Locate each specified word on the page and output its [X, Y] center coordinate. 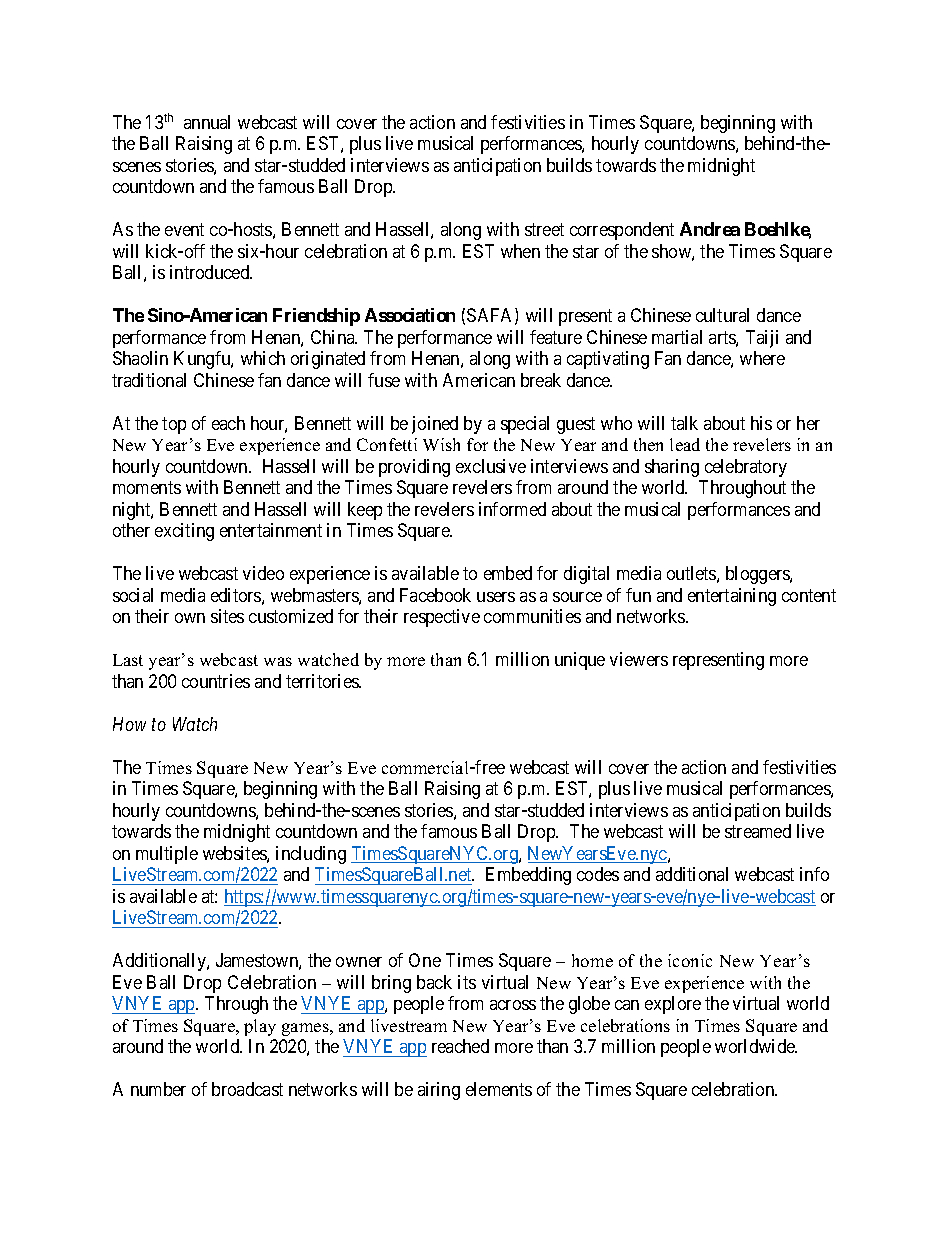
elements [499, 1089]
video [263, 573]
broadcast [247, 1089]
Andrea [710, 229]
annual [207, 122]
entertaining [732, 597]
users [496, 597]
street [544, 230]
